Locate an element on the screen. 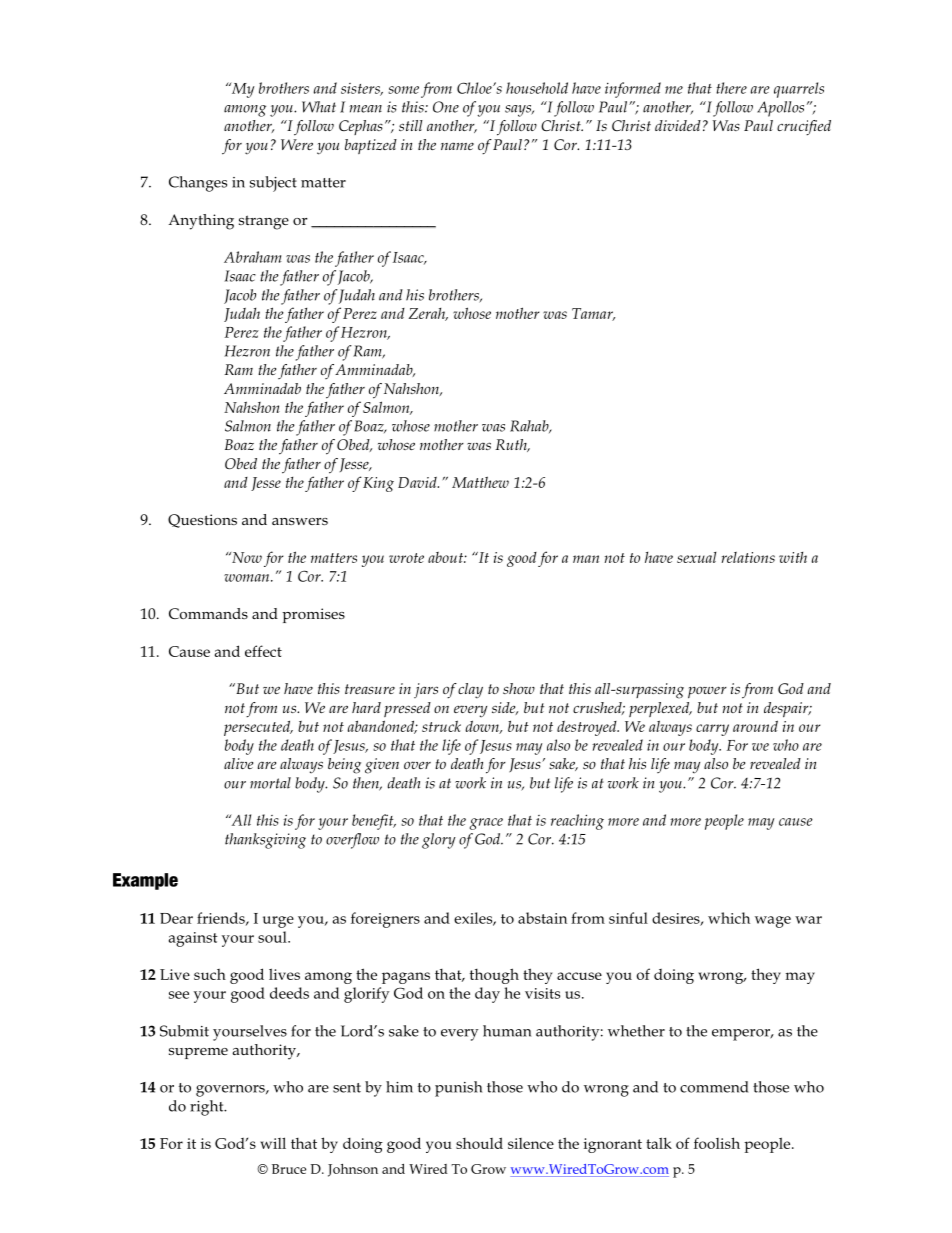 The image size is (952, 1233). Were is located at coordinates (297, 144).
